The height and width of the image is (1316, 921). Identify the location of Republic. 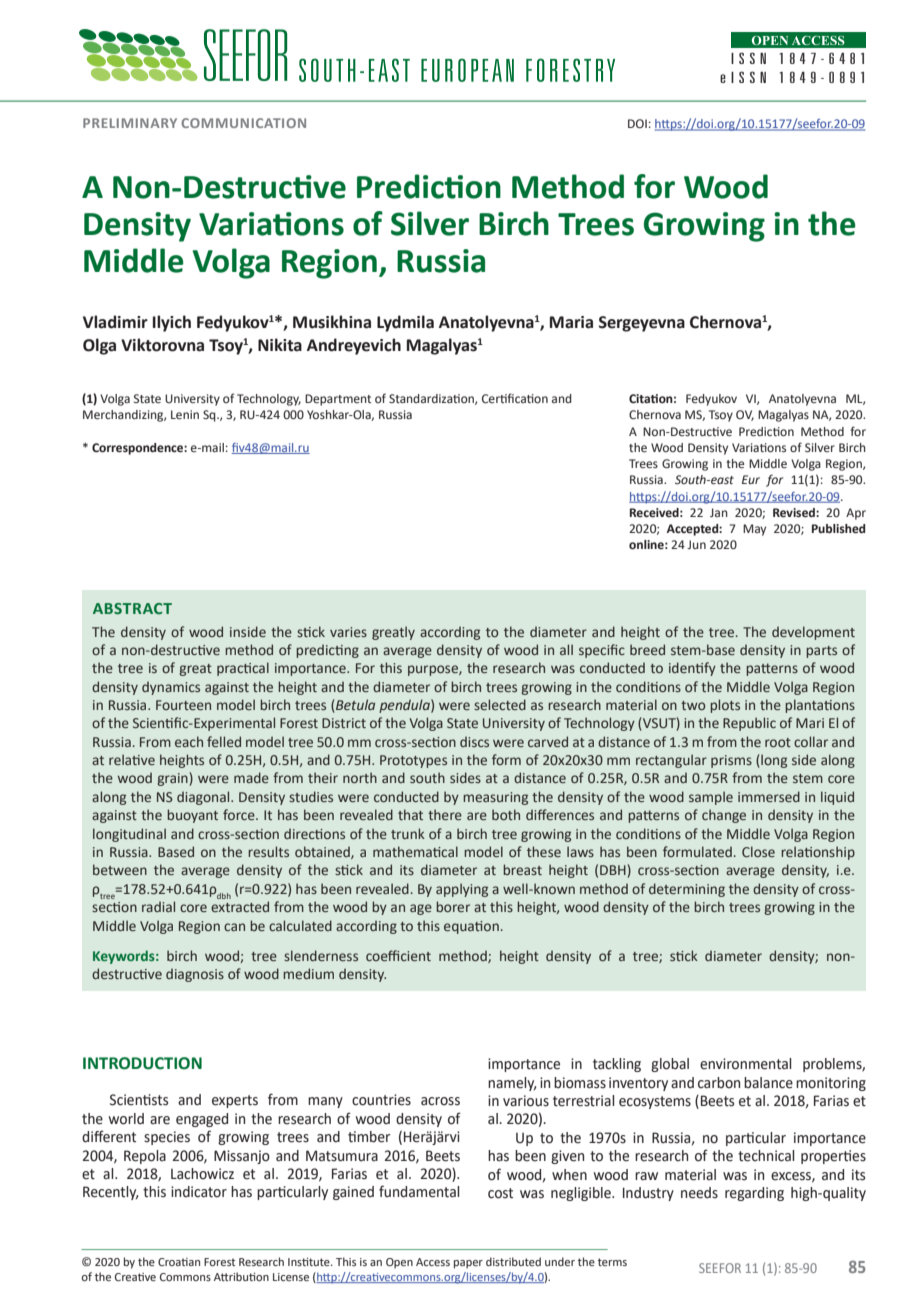
(749, 724).
